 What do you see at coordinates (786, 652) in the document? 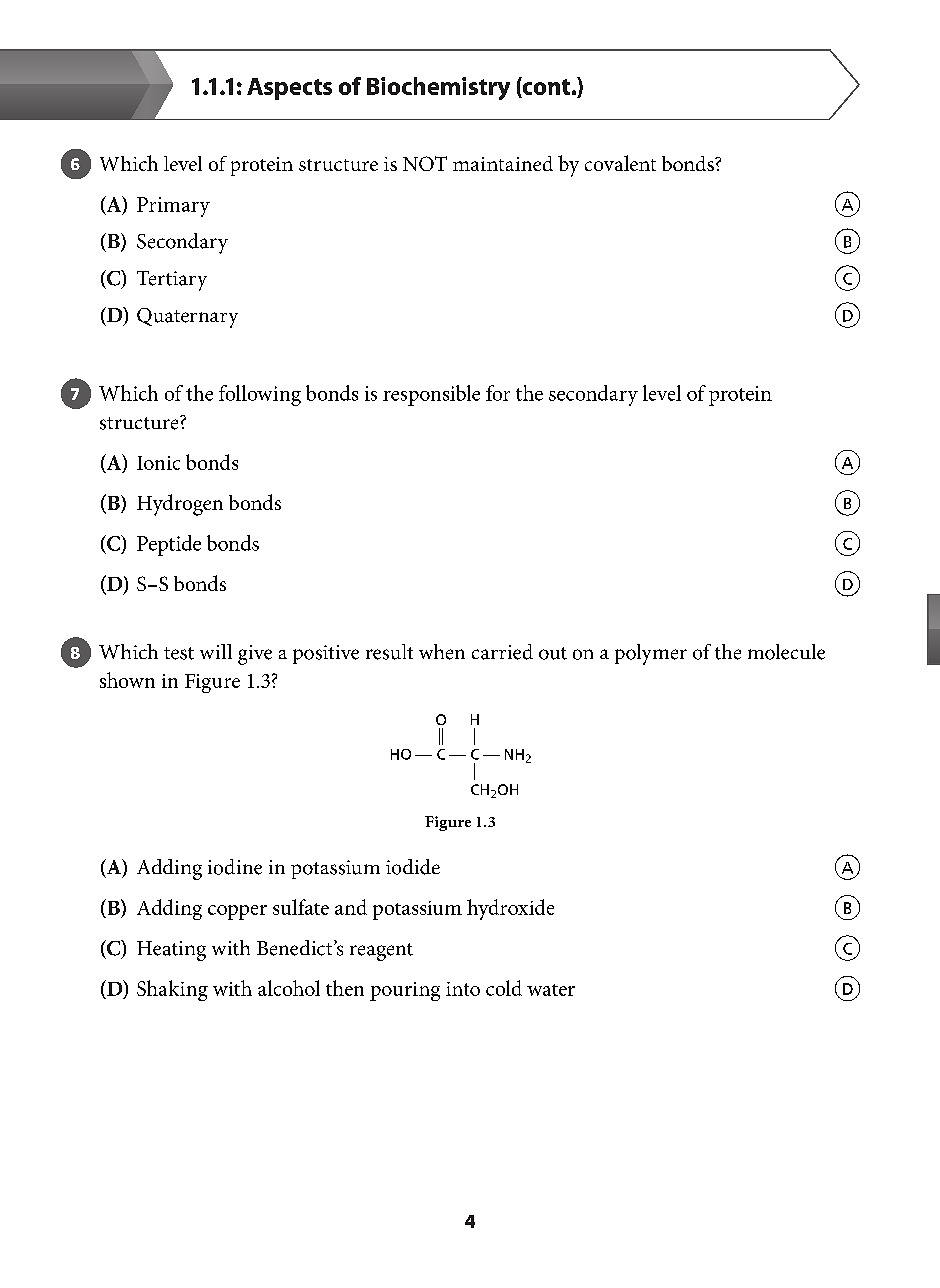
I see `molecule` at bounding box center [786, 652].
